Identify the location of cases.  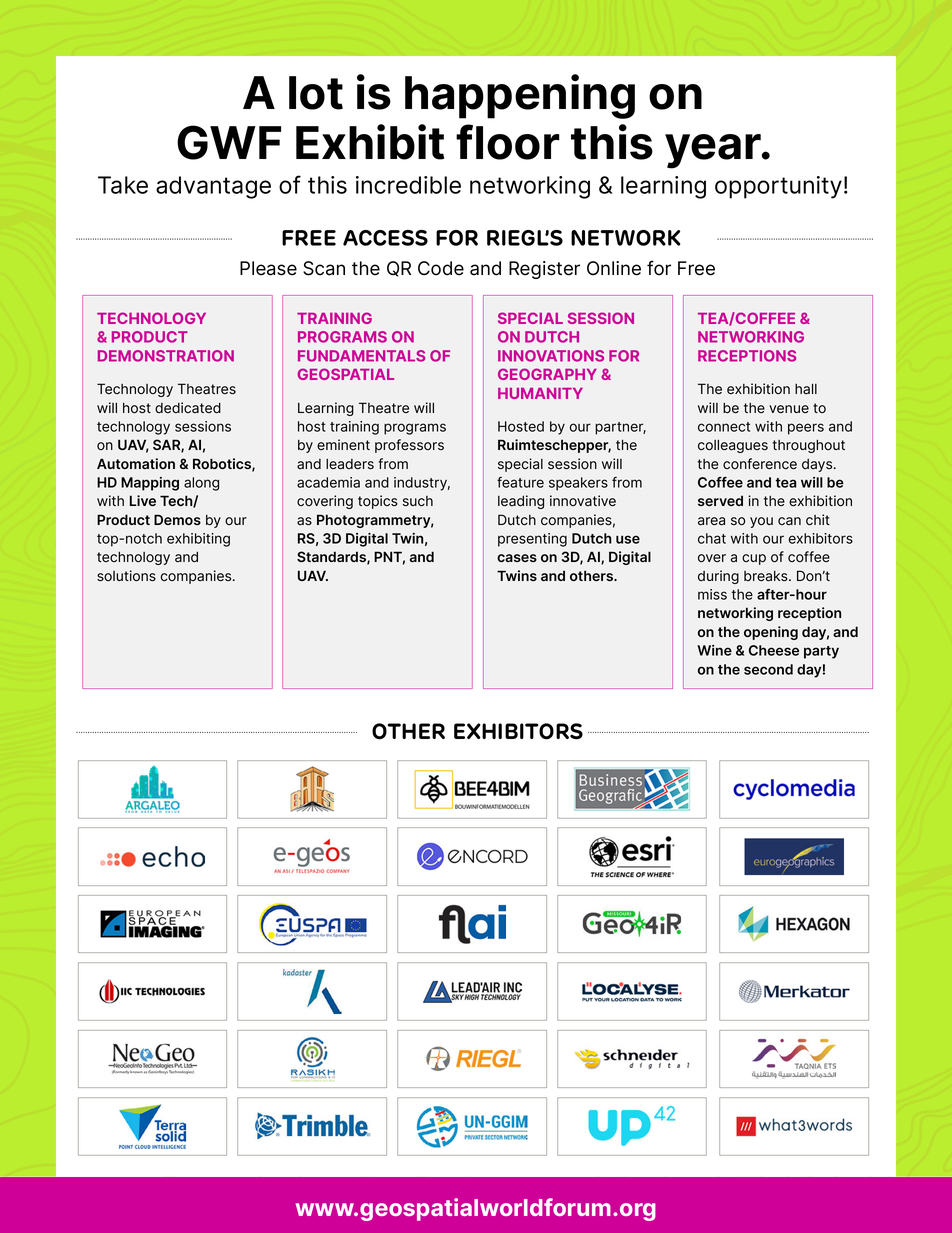
(517, 558).
